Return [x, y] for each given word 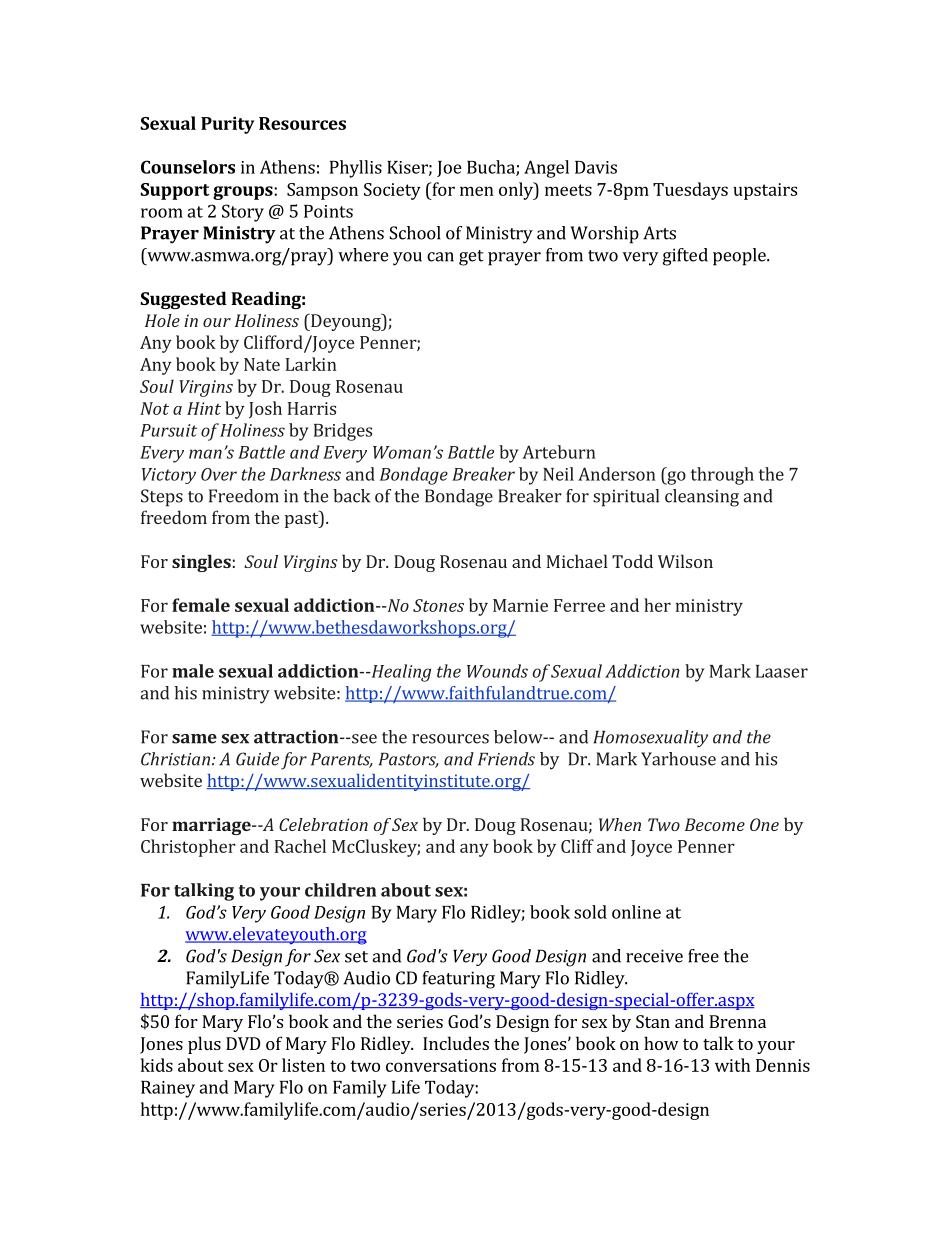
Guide [257, 759]
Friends [506, 759]
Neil [558, 474]
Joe [449, 169]
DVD [243, 1043]
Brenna [737, 1021]
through [722, 476]
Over [219, 474]
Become [715, 824]
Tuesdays [690, 191]
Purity [227, 125]
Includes [456, 1043]
